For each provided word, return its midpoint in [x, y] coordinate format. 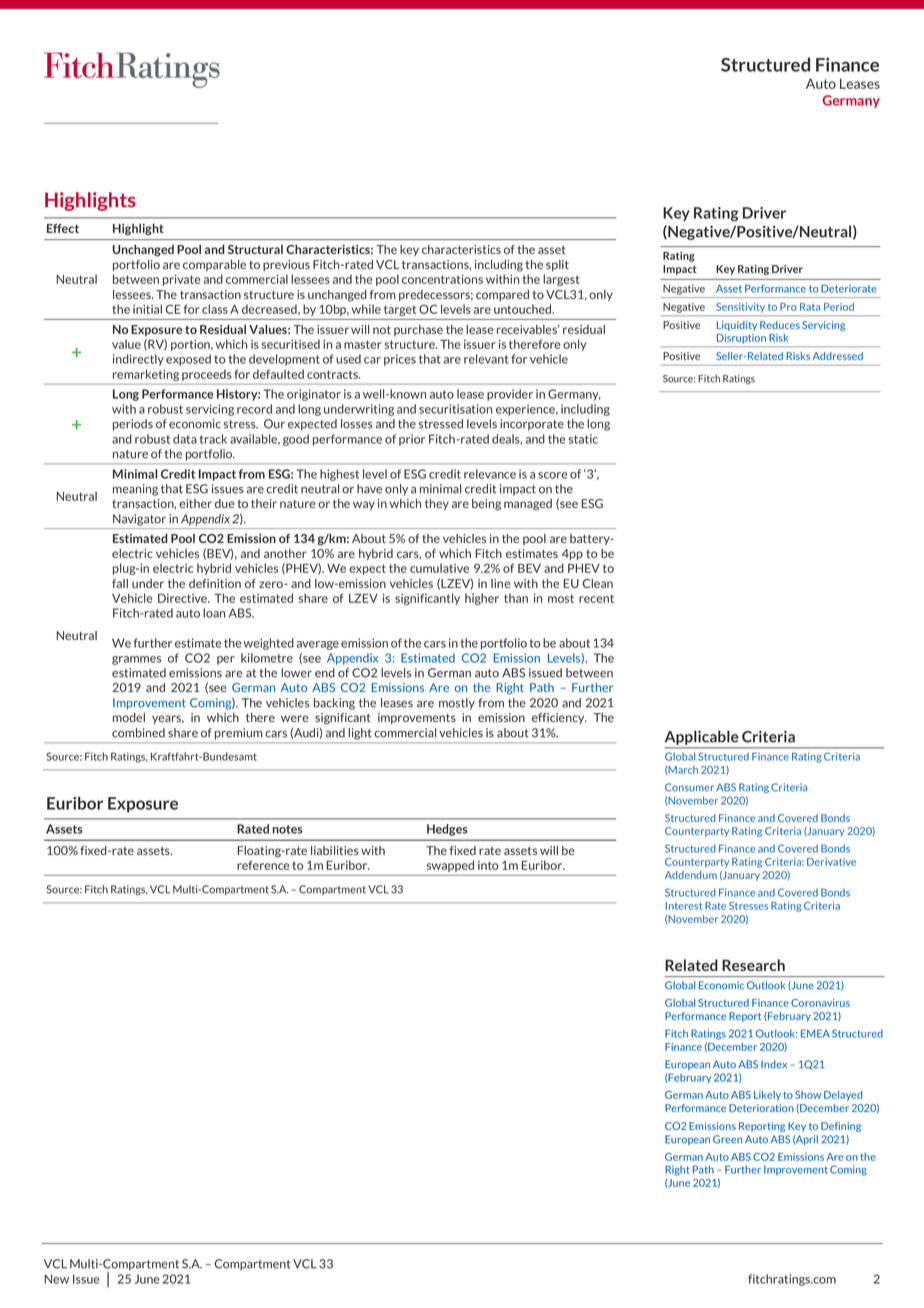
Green [727, 1139]
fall [120, 583]
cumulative [439, 568]
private [182, 280]
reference [263, 865]
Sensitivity [740, 307]
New [56, 1279]
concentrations [442, 279]
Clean [598, 583]
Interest [684, 906]
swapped [450, 866]
